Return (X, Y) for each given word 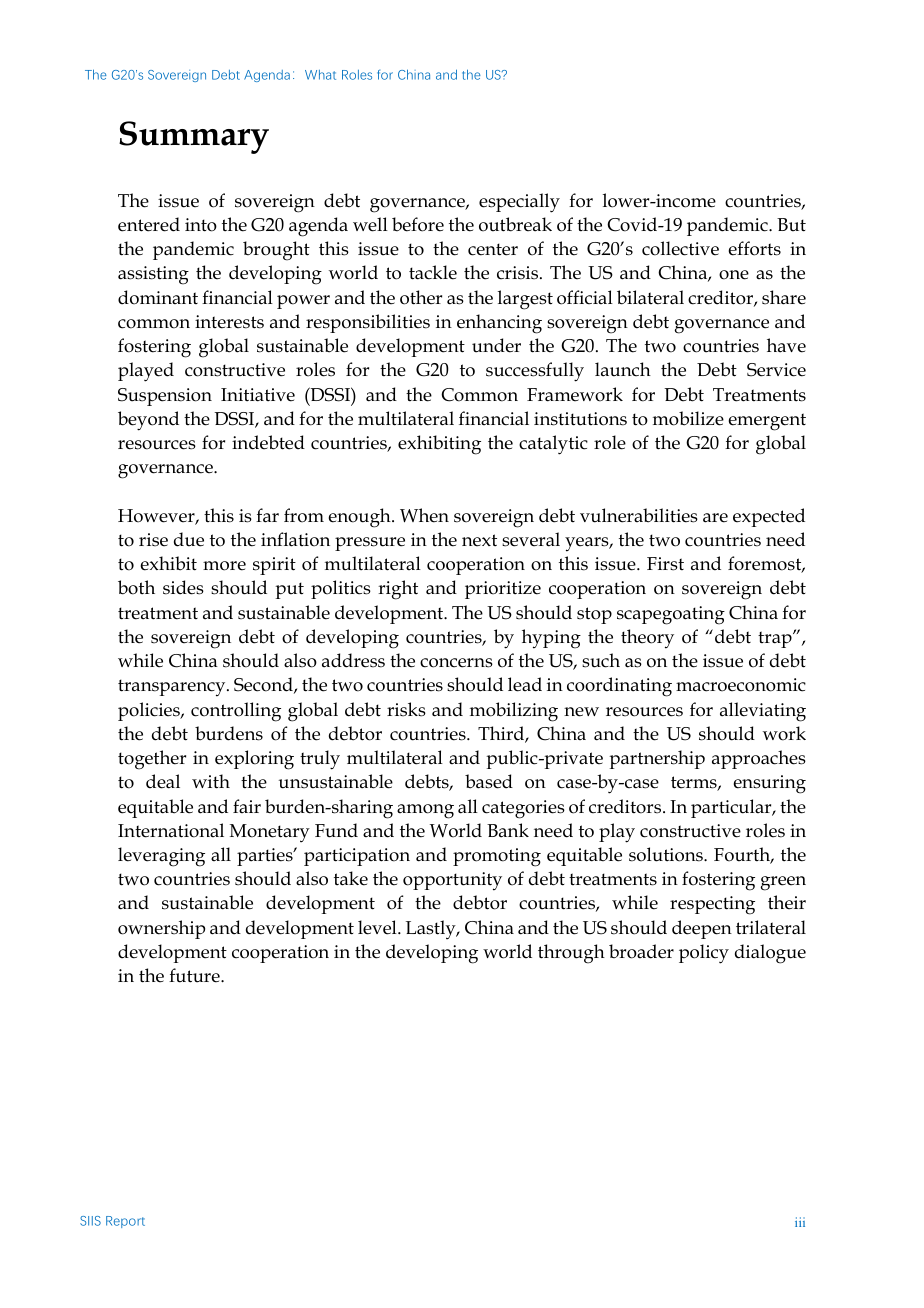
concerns (456, 663)
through (571, 954)
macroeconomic (741, 685)
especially (519, 203)
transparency (173, 688)
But (791, 225)
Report (125, 1222)
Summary (194, 137)
